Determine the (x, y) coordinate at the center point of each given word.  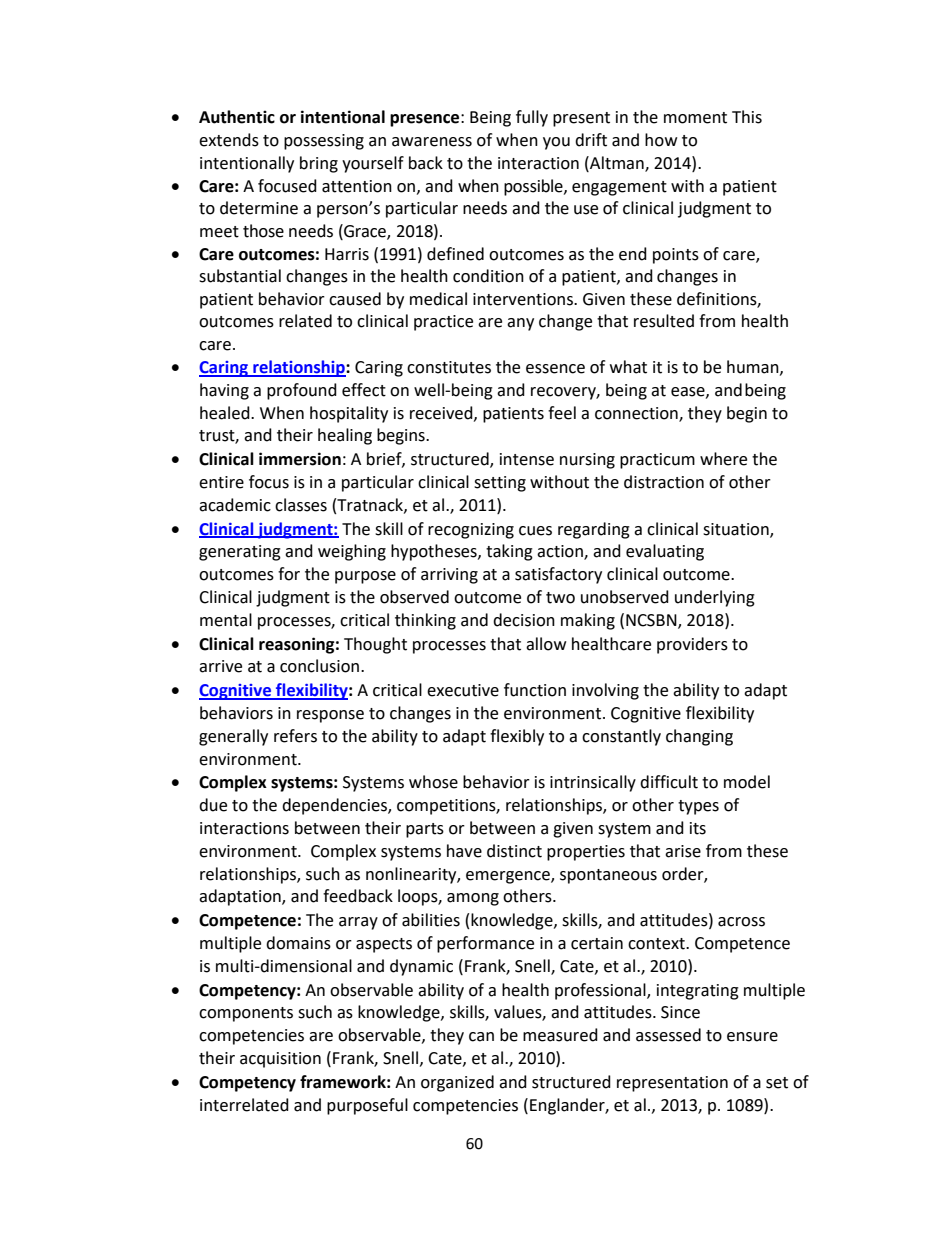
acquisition (280, 1060)
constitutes (449, 367)
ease (689, 392)
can (481, 1037)
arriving (449, 576)
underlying (715, 598)
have (464, 851)
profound (302, 391)
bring (319, 164)
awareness (432, 142)
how (661, 140)
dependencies (335, 806)
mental (226, 620)
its (698, 828)
